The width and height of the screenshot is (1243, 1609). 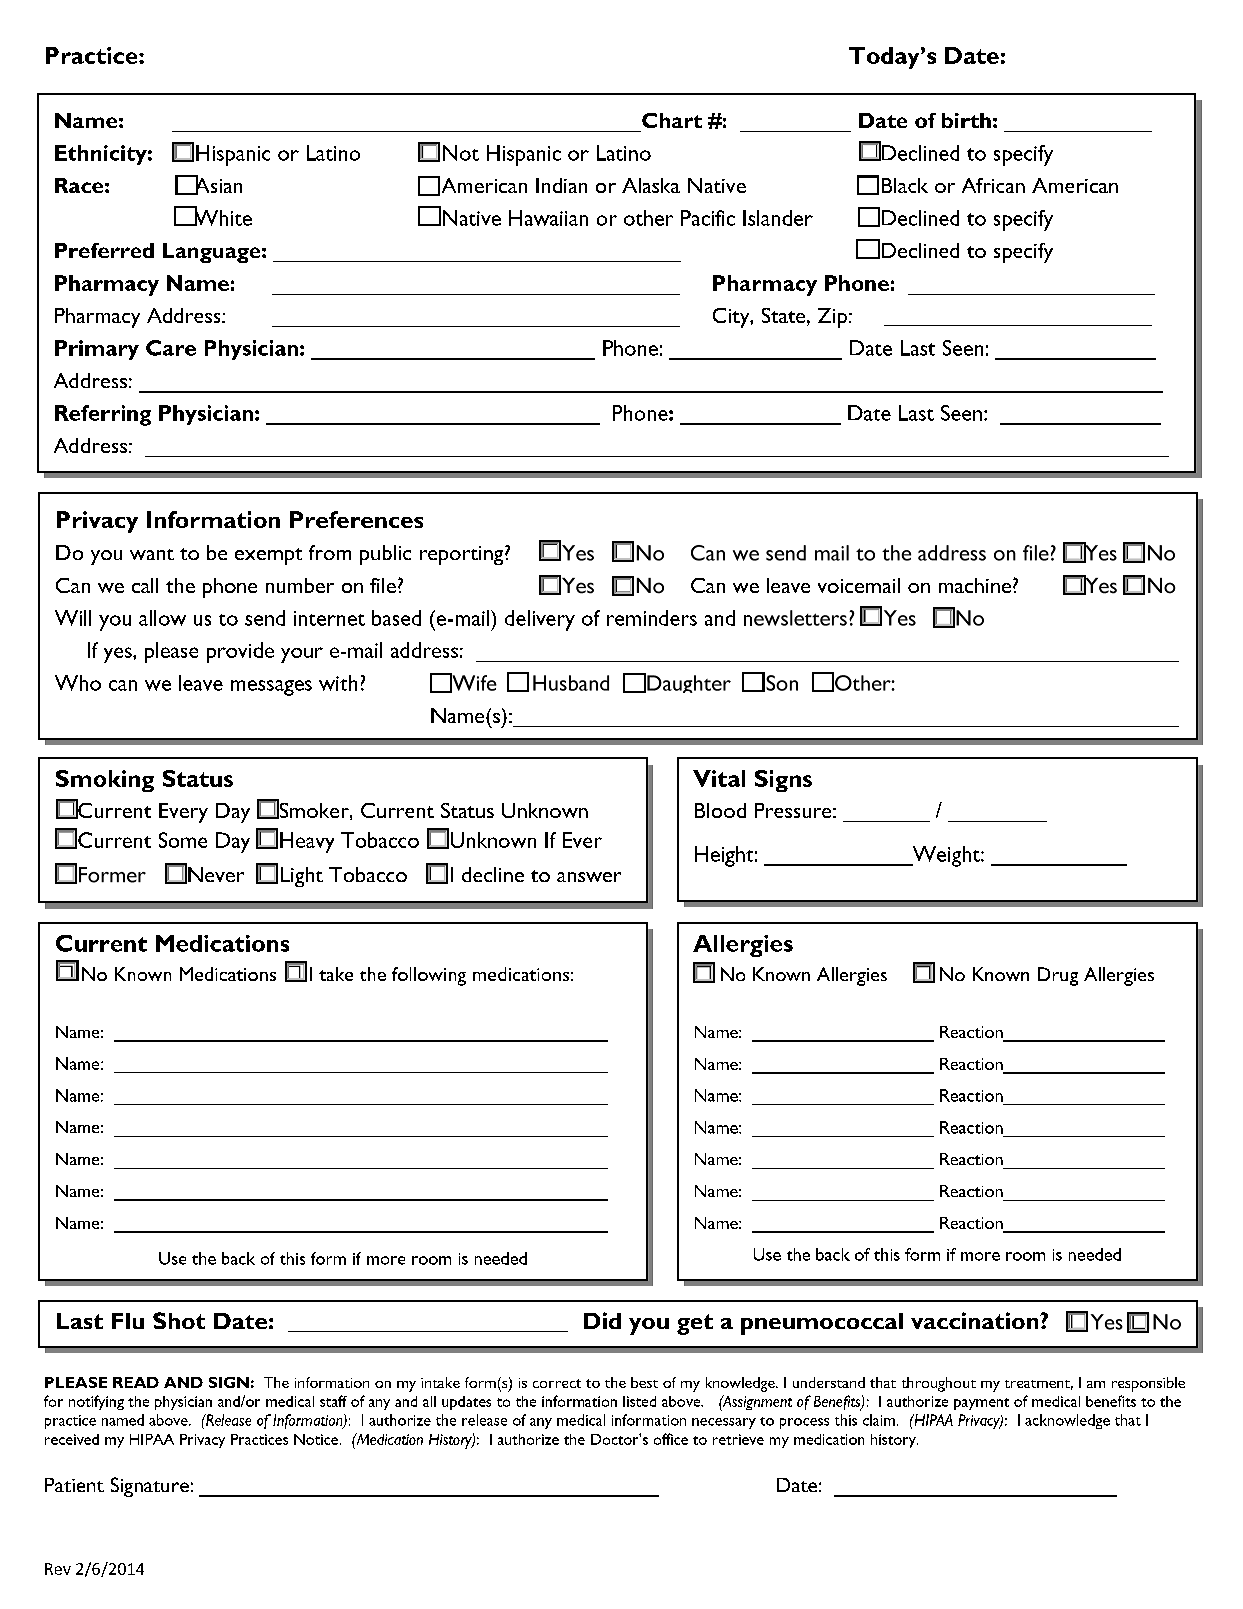 I want to click on answer, so click(x=589, y=877).
